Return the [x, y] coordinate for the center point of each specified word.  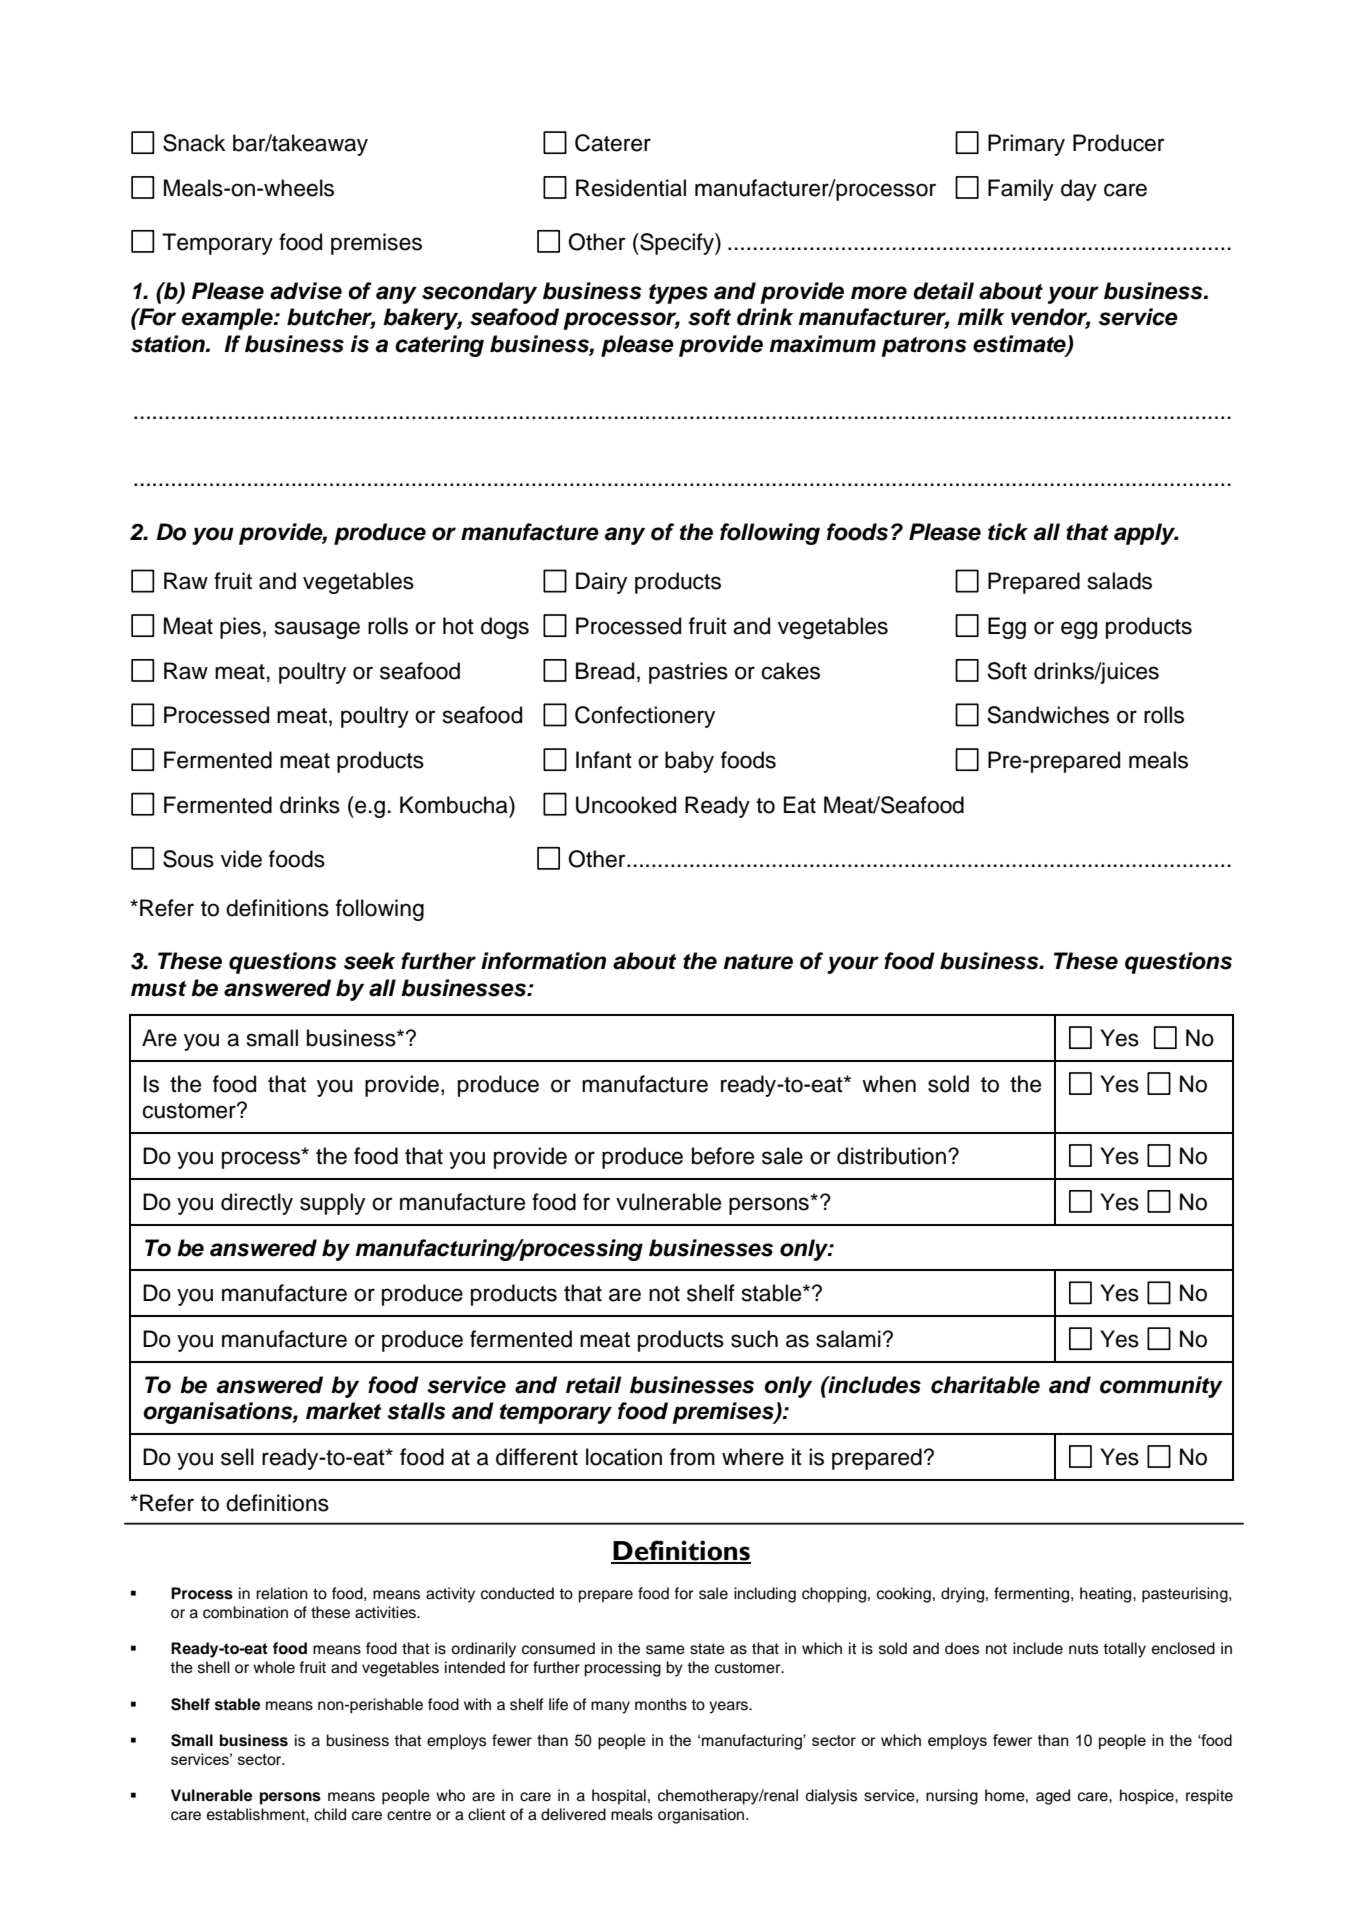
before [723, 1156]
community [1161, 1387]
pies [240, 628]
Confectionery [645, 717]
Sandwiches [1048, 715]
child [330, 1814]
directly [257, 1204]
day [1079, 190]
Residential [631, 188]
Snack [194, 143]
